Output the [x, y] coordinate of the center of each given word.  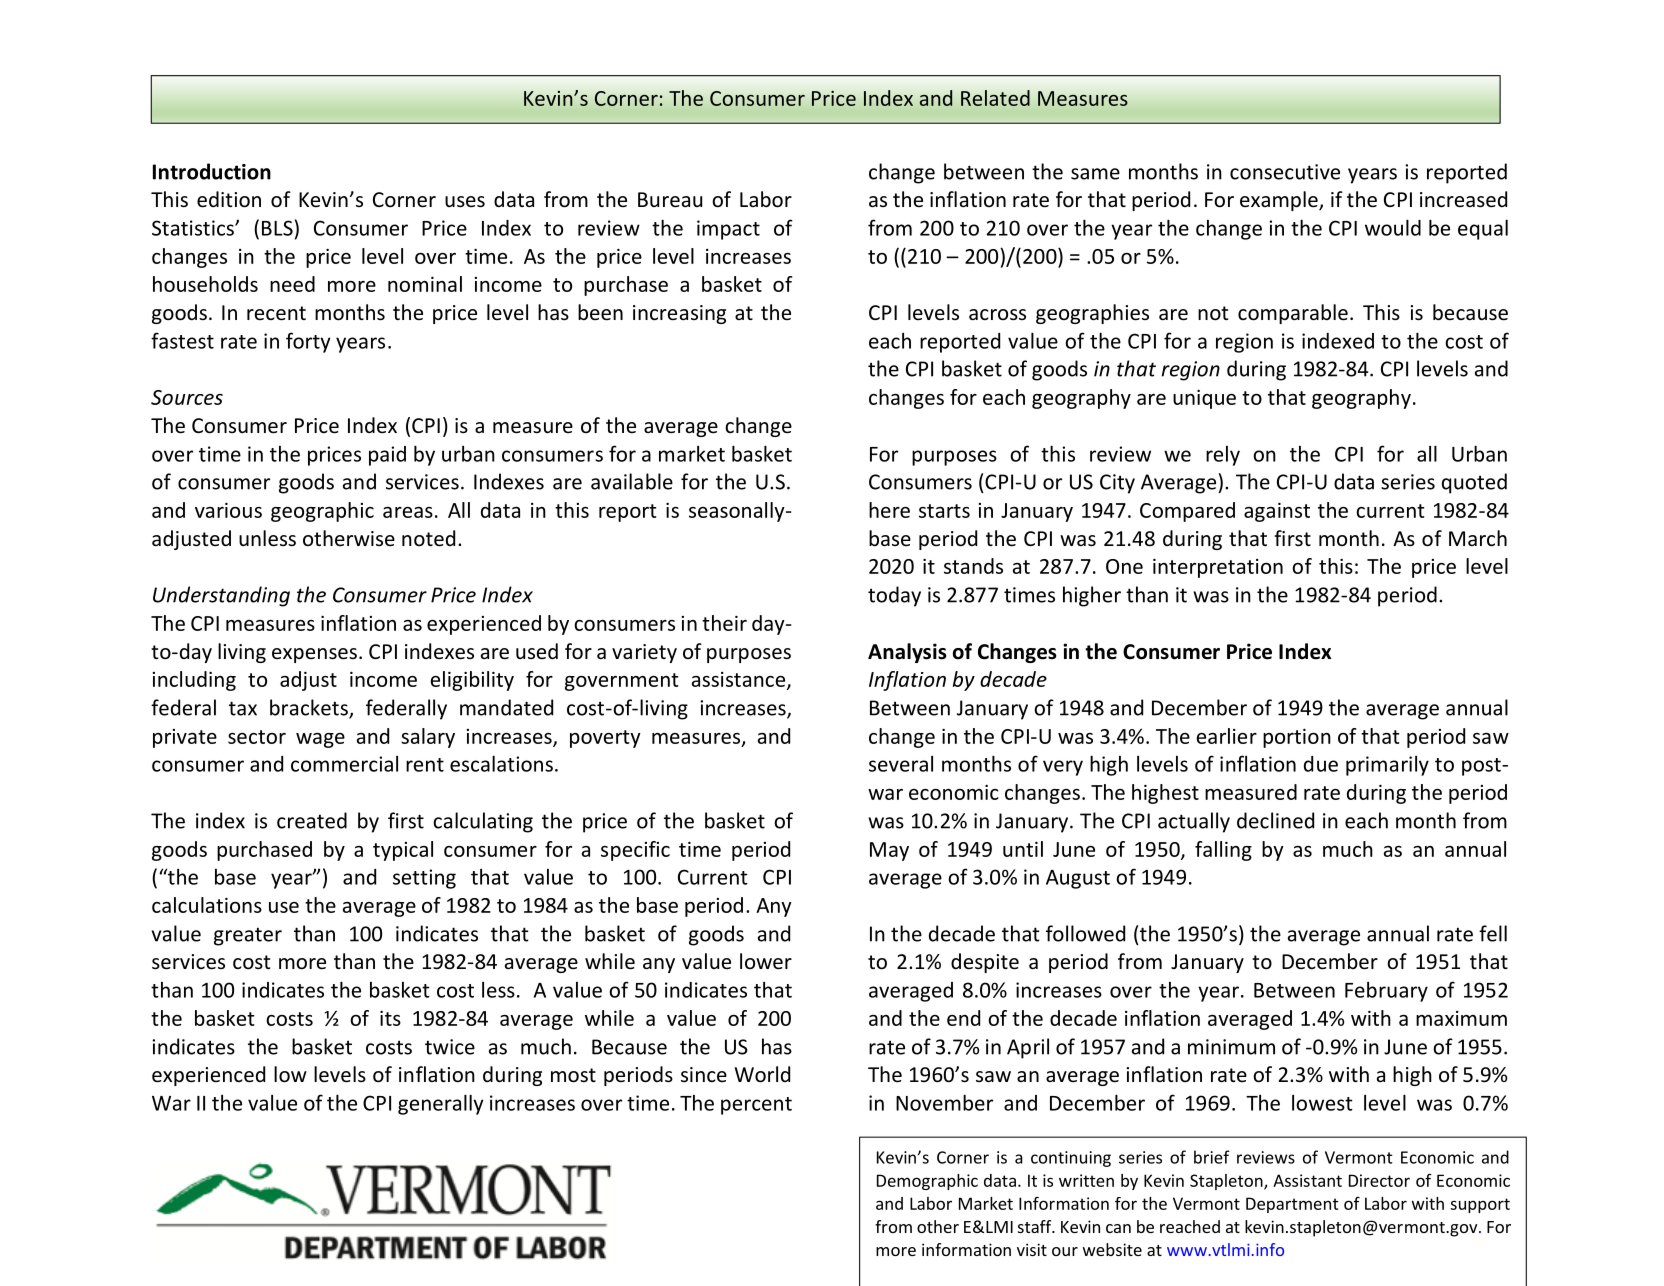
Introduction [212, 171]
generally [441, 1104]
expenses [314, 655]
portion [1297, 738]
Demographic [927, 1182]
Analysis [907, 653]
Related [995, 98]
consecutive [1285, 172]
